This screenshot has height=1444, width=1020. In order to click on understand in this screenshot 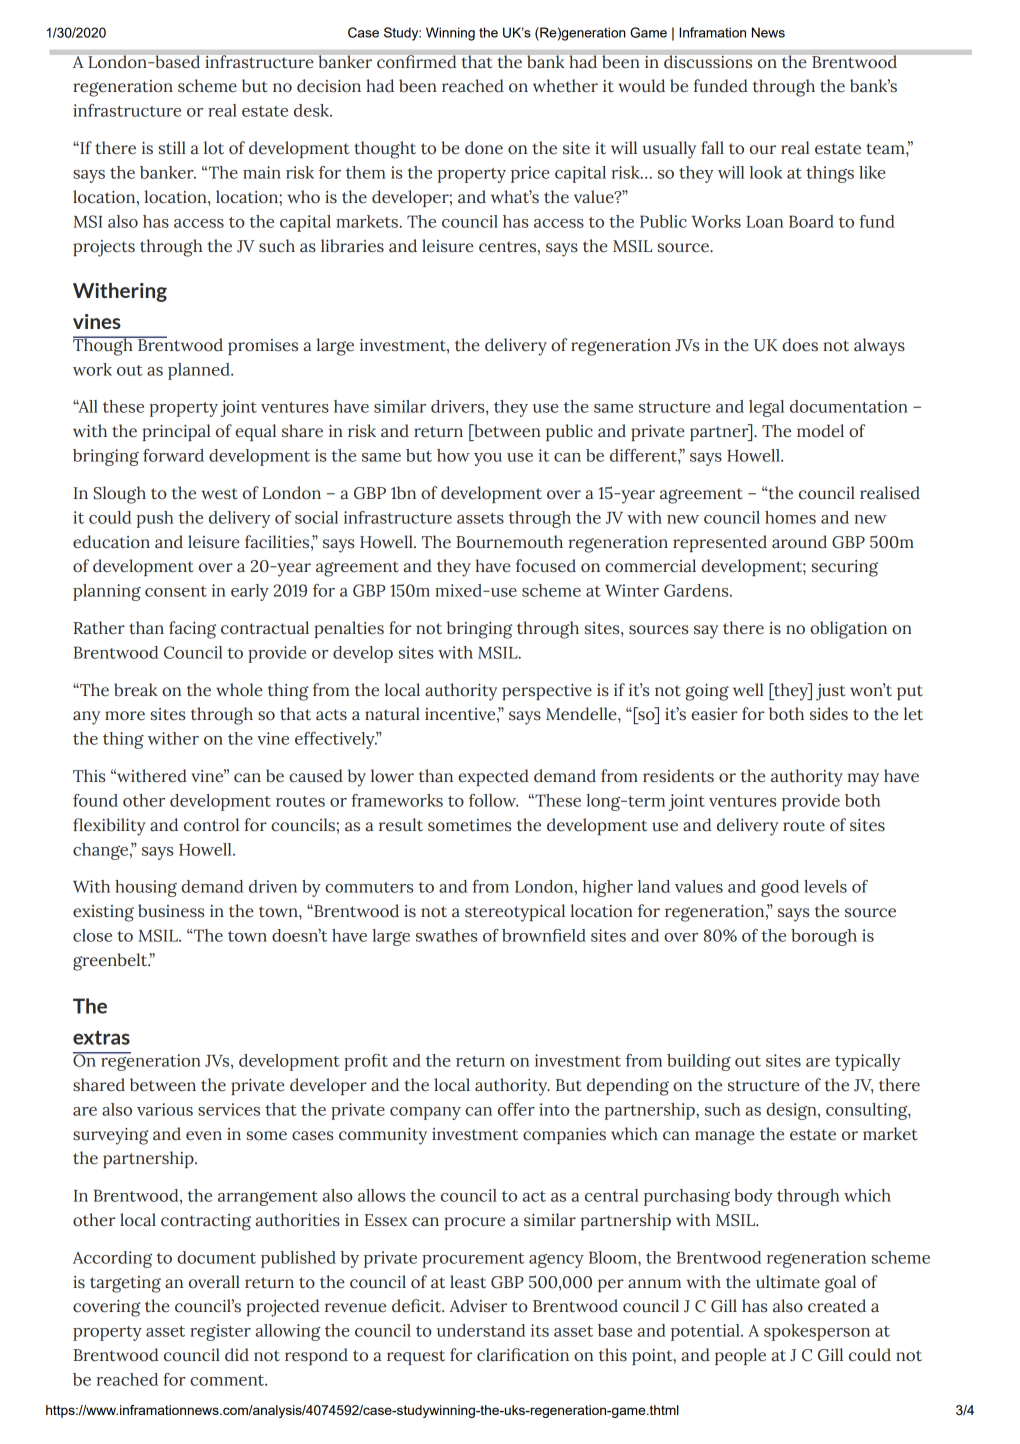, I will do `click(481, 1330)`.
